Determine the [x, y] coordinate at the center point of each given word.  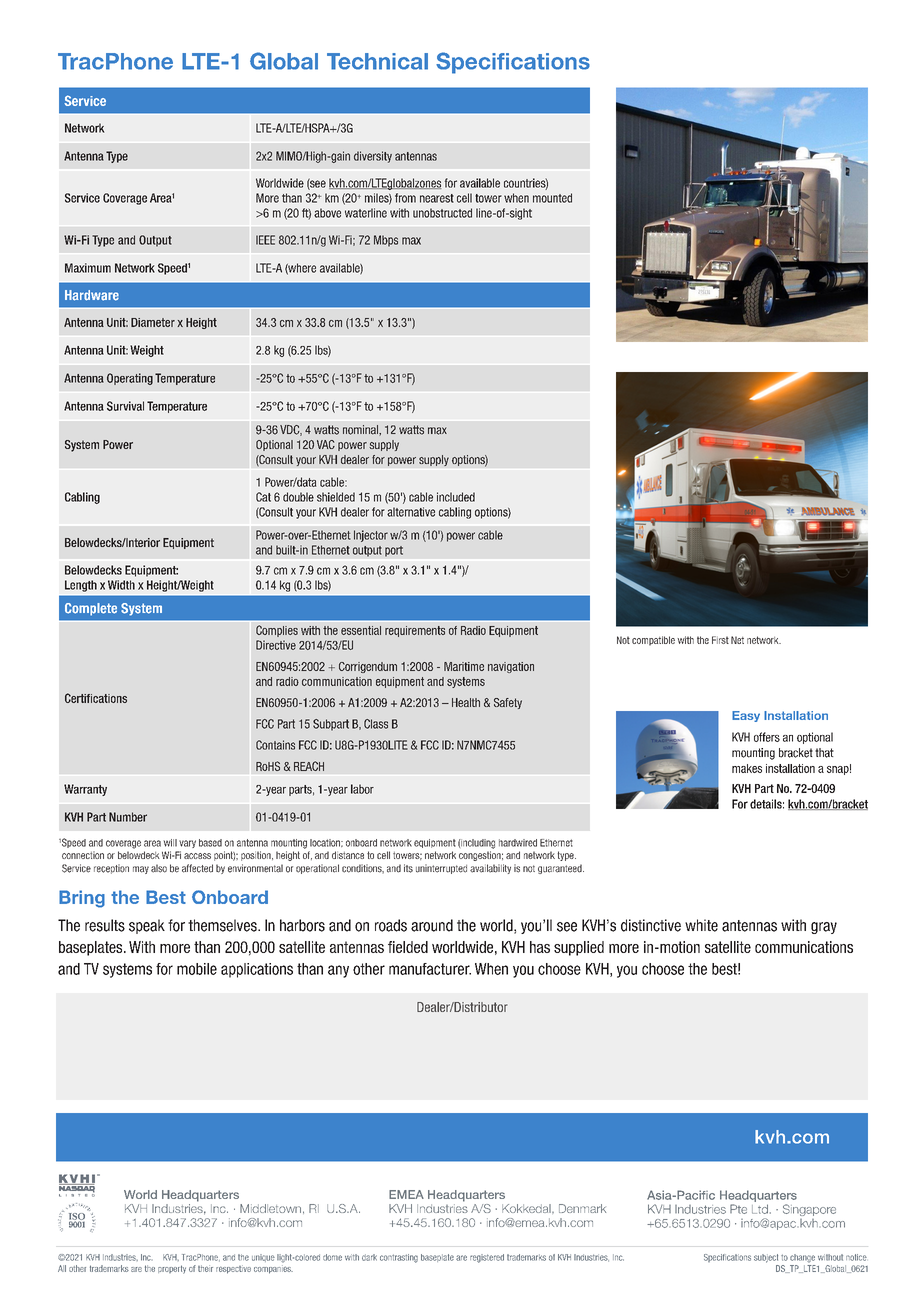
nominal [361, 430]
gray [824, 928]
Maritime [464, 666]
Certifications [96, 698]
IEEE [265, 240]
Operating [130, 379]
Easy [746, 716]
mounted [552, 198]
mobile [197, 969]
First [720, 640]
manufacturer [430, 969]
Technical [377, 61]
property [172, 1269]
